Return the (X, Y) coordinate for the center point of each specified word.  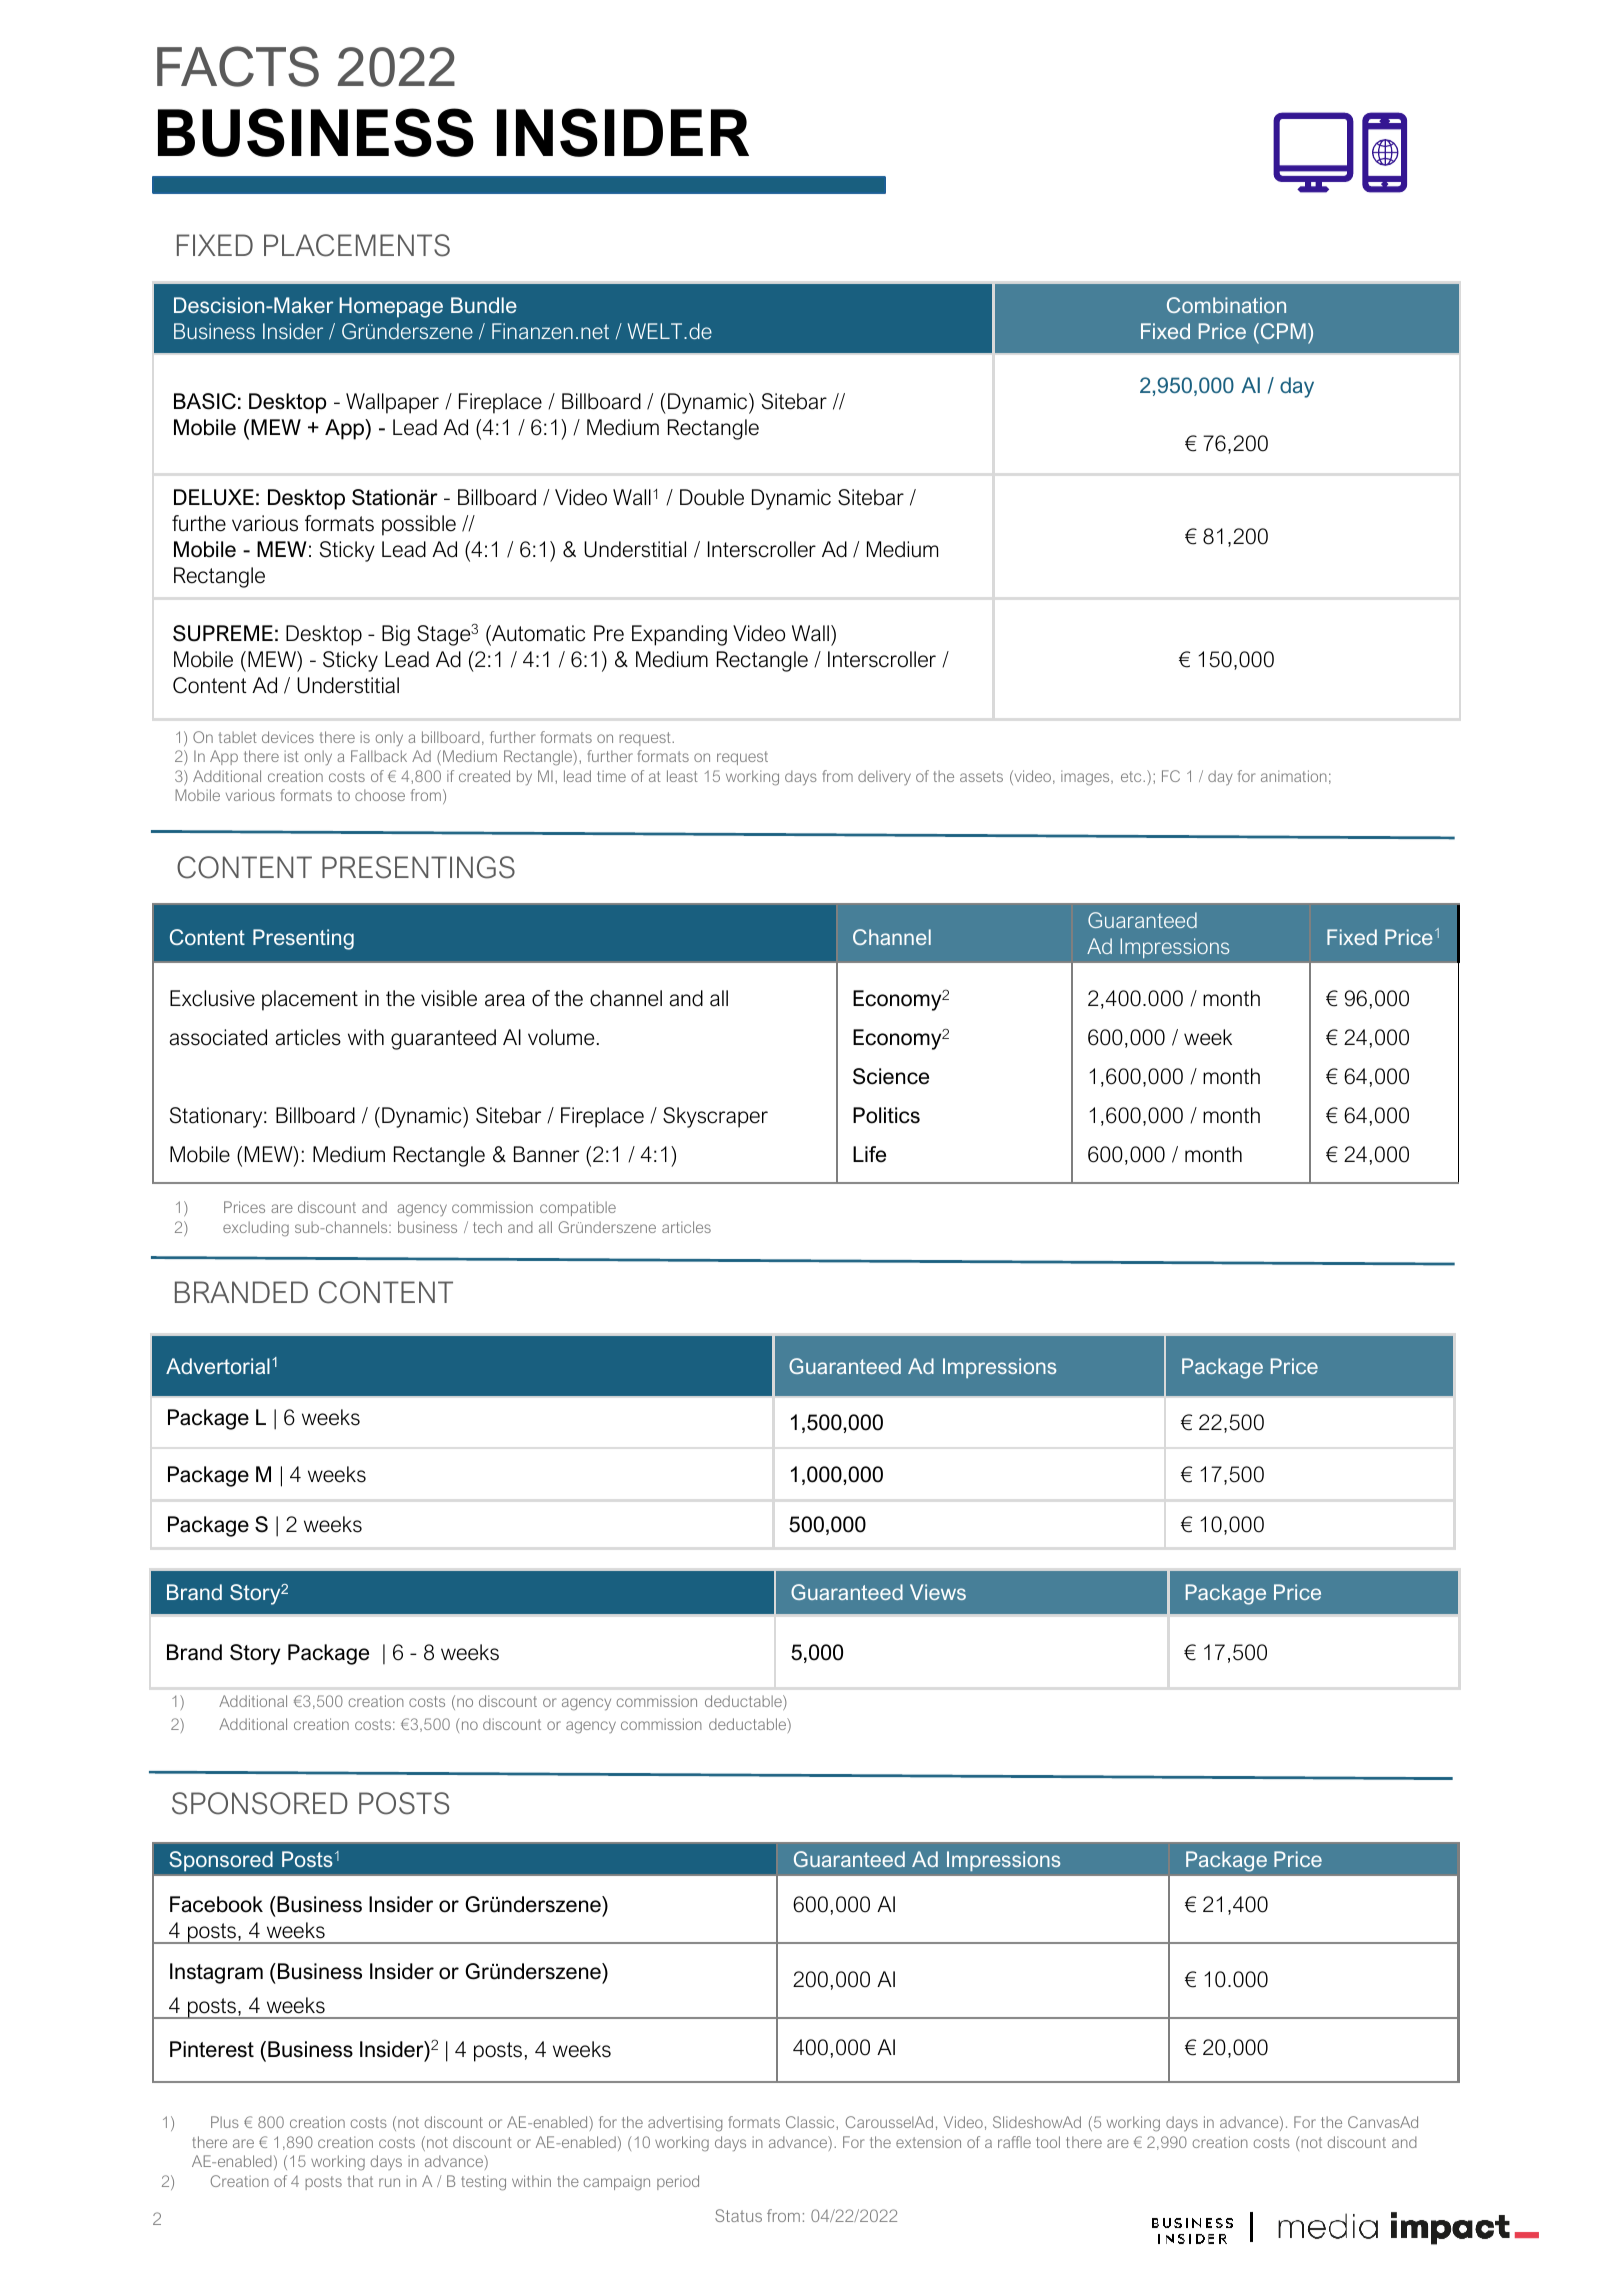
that (360, 2181)
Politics (886, 1115)
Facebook (216, 1904)
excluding (256, 1228)
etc (1132, 776)
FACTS (238, 66)
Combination (1226, 305)
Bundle (484, 305)
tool (1048, 2142)
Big (396, 635)
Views (938, 1592)
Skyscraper (715, 1117)
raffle (1014, 2142)
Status (738, 2215)
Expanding (679, 635)
